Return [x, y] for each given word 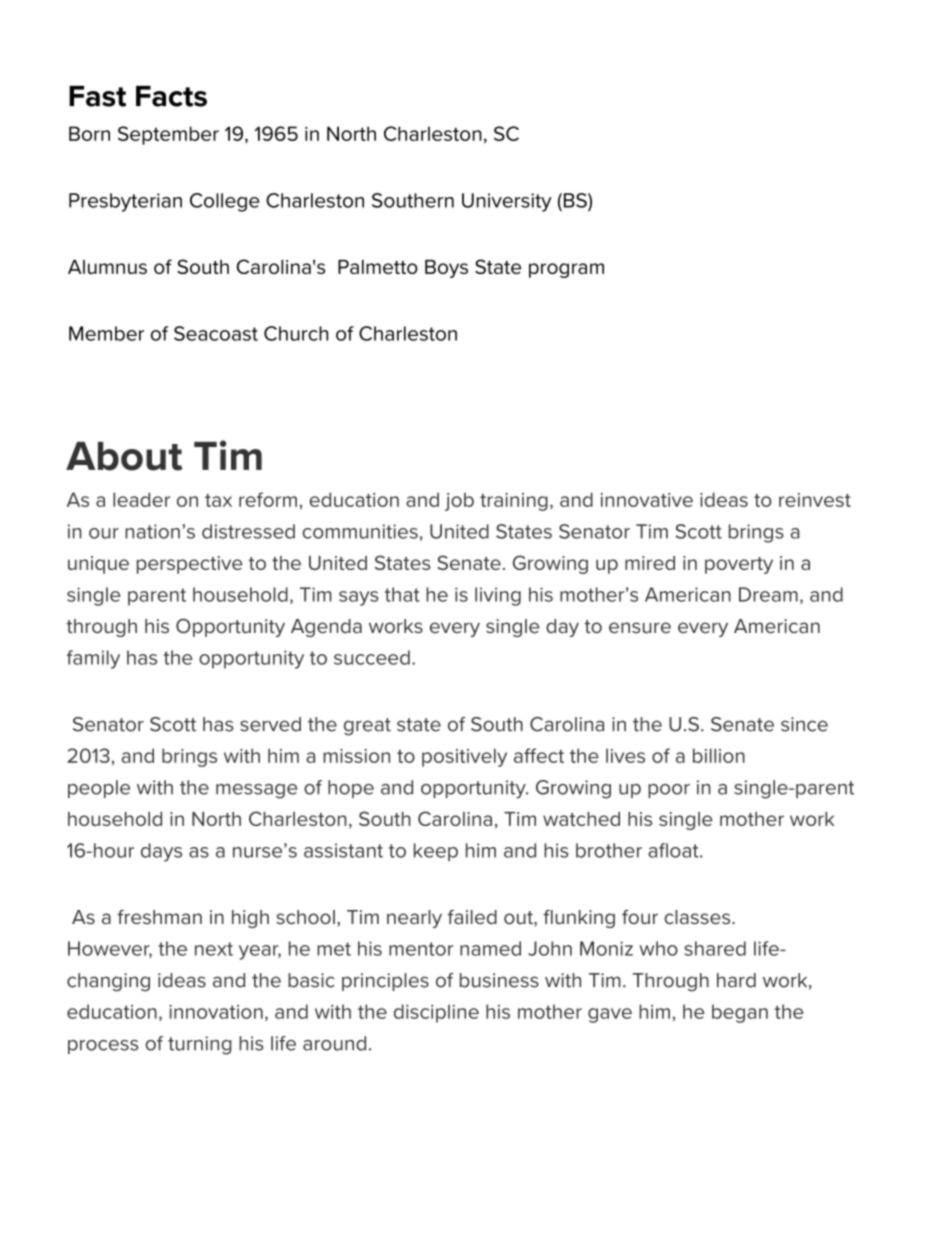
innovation [216, 1011]
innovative [647, 500]
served [270, 724]
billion [719, 755]
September [168, 135]
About [124, 456]
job [459, 502]
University [507, 202]
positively [464, 757]
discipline [436, 1013]
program [566, 270]
